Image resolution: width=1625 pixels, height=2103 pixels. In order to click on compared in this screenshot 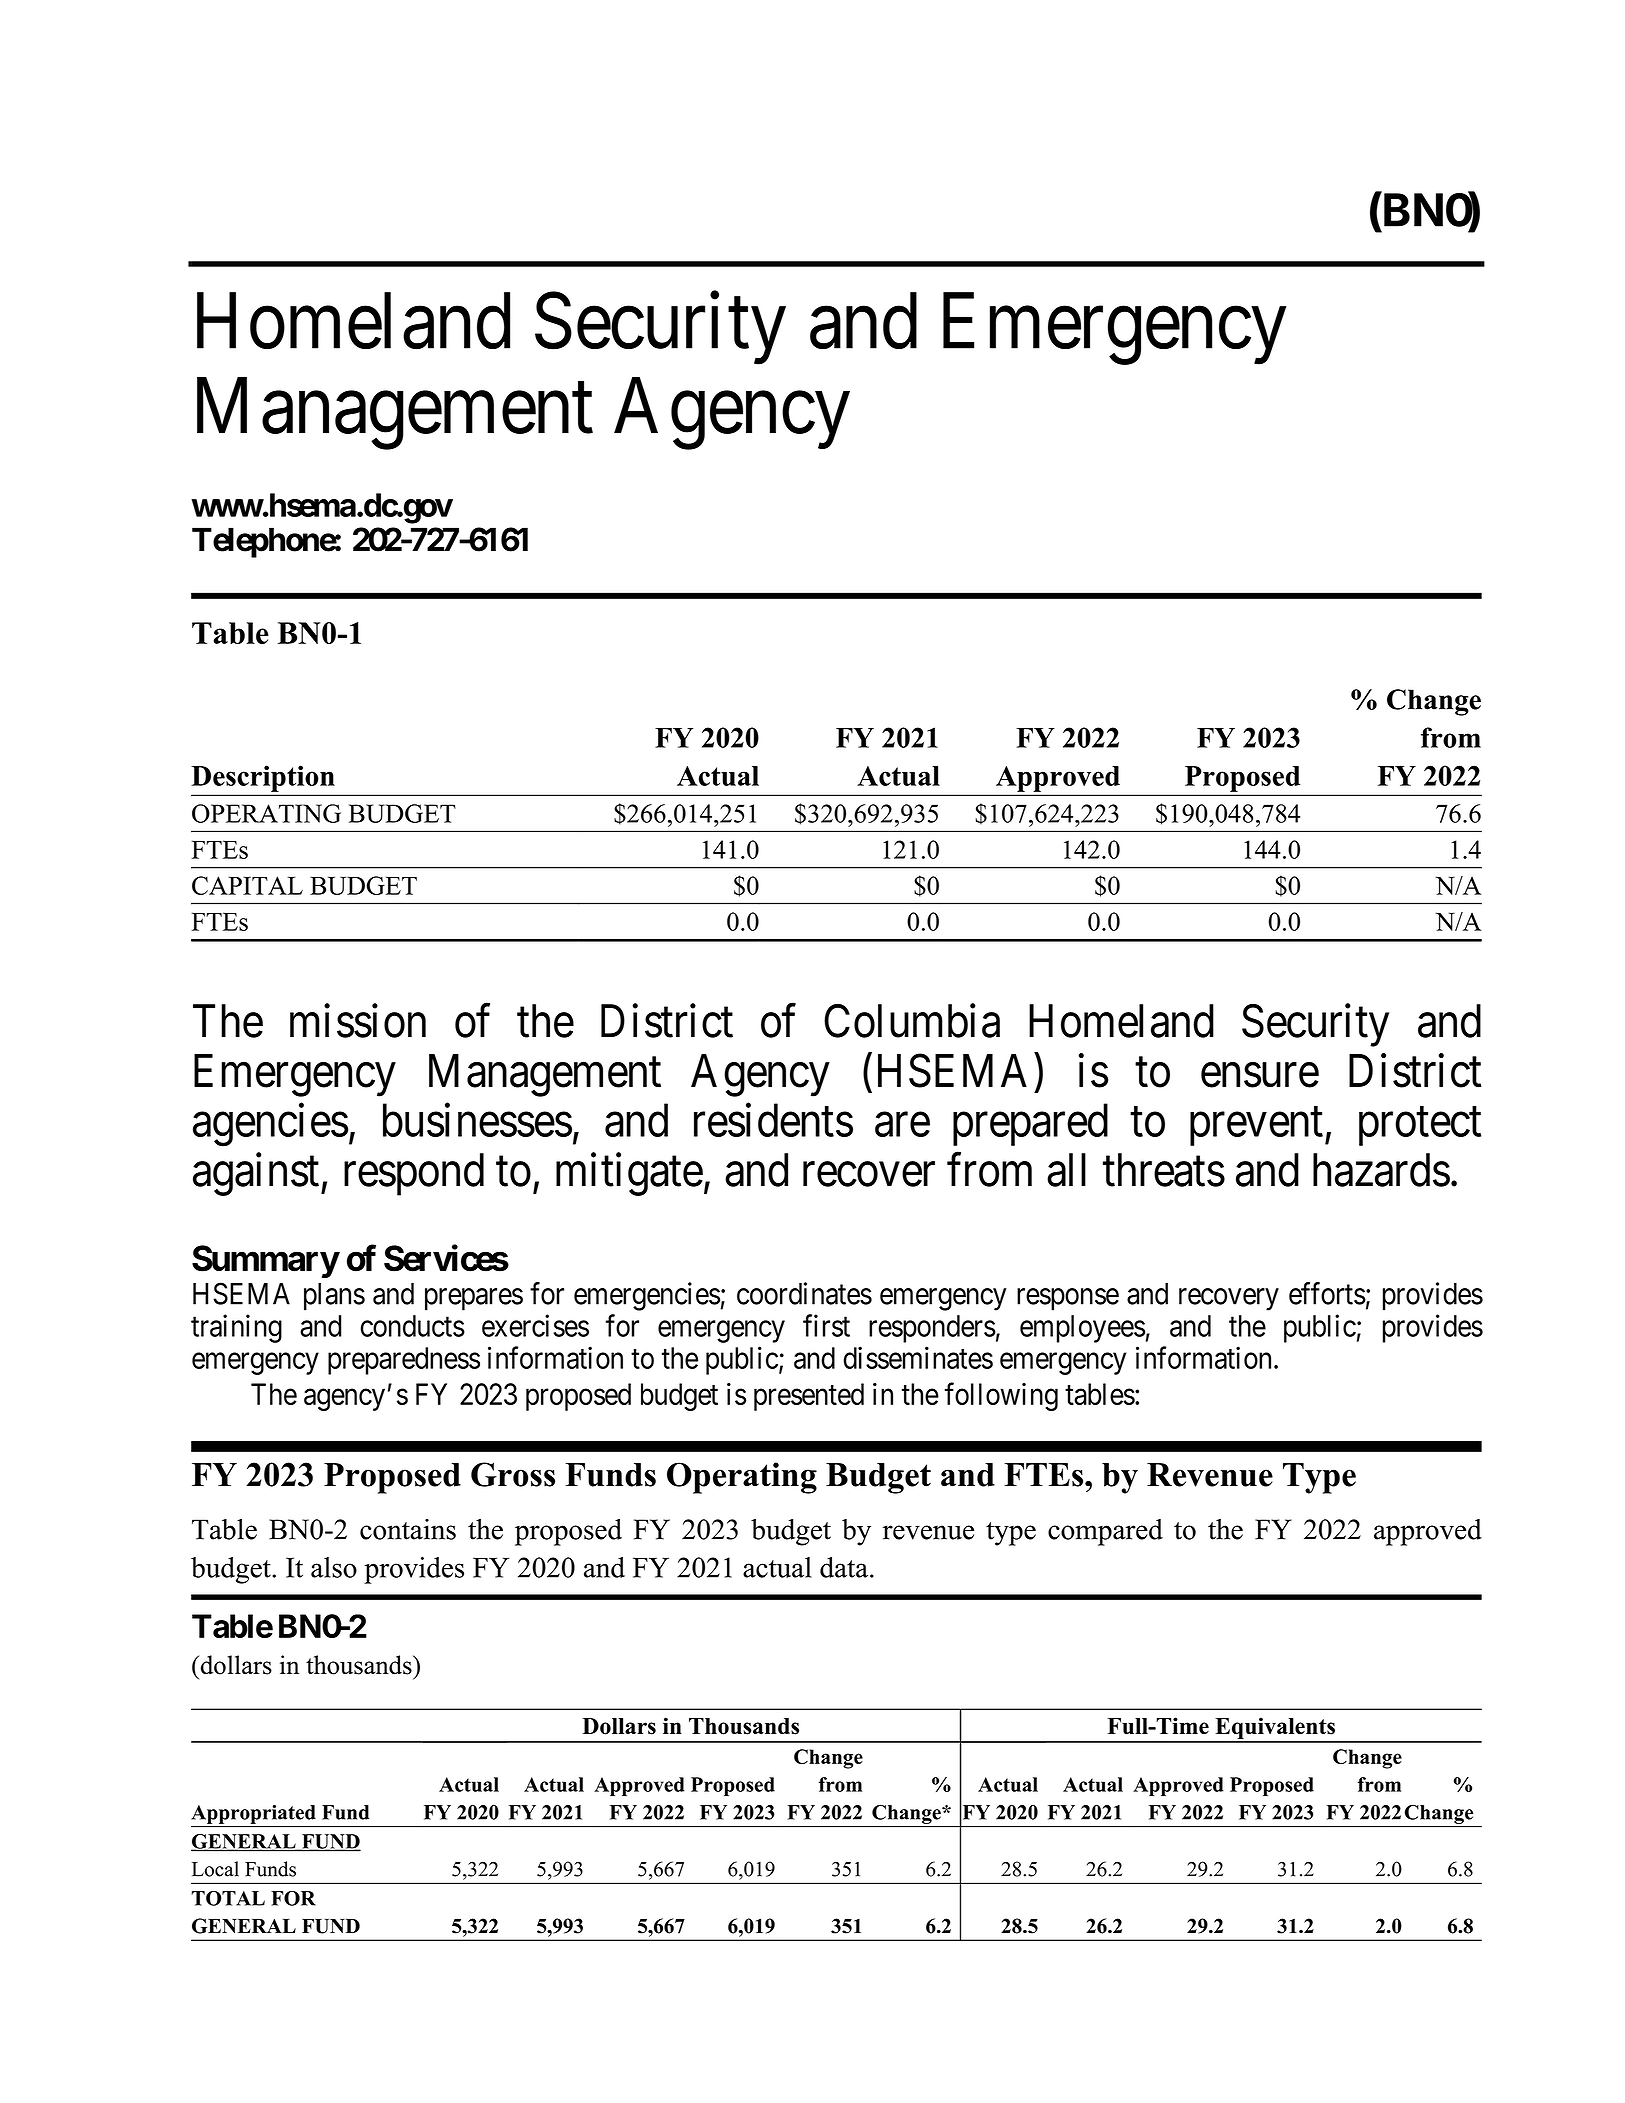, I will do `click(1105, 1532)`.
